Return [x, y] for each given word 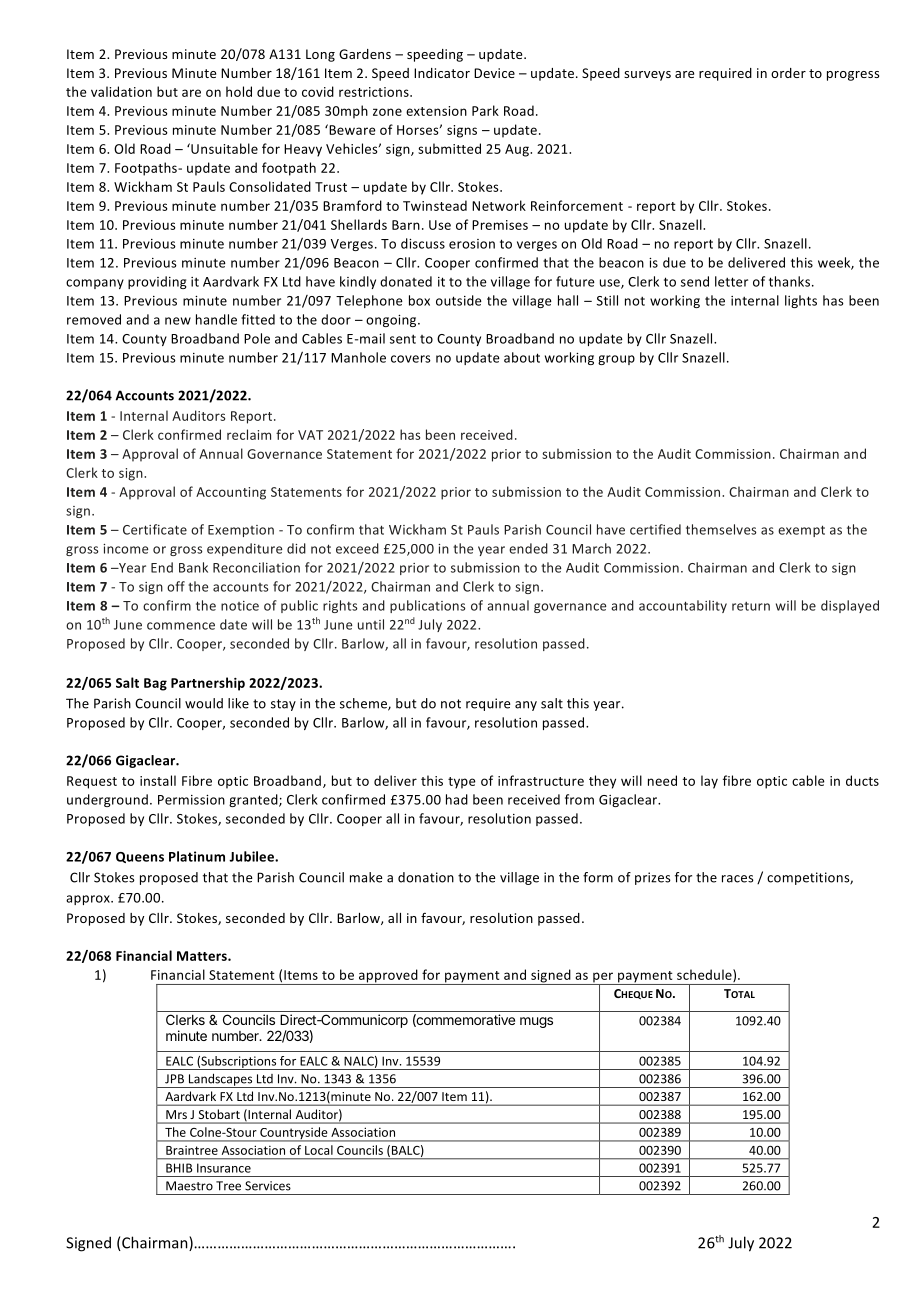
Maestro [189, 1186]
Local [319, 1150]
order [788, 73]
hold [239, 91]
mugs [536, 1022]
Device [494, 73]
